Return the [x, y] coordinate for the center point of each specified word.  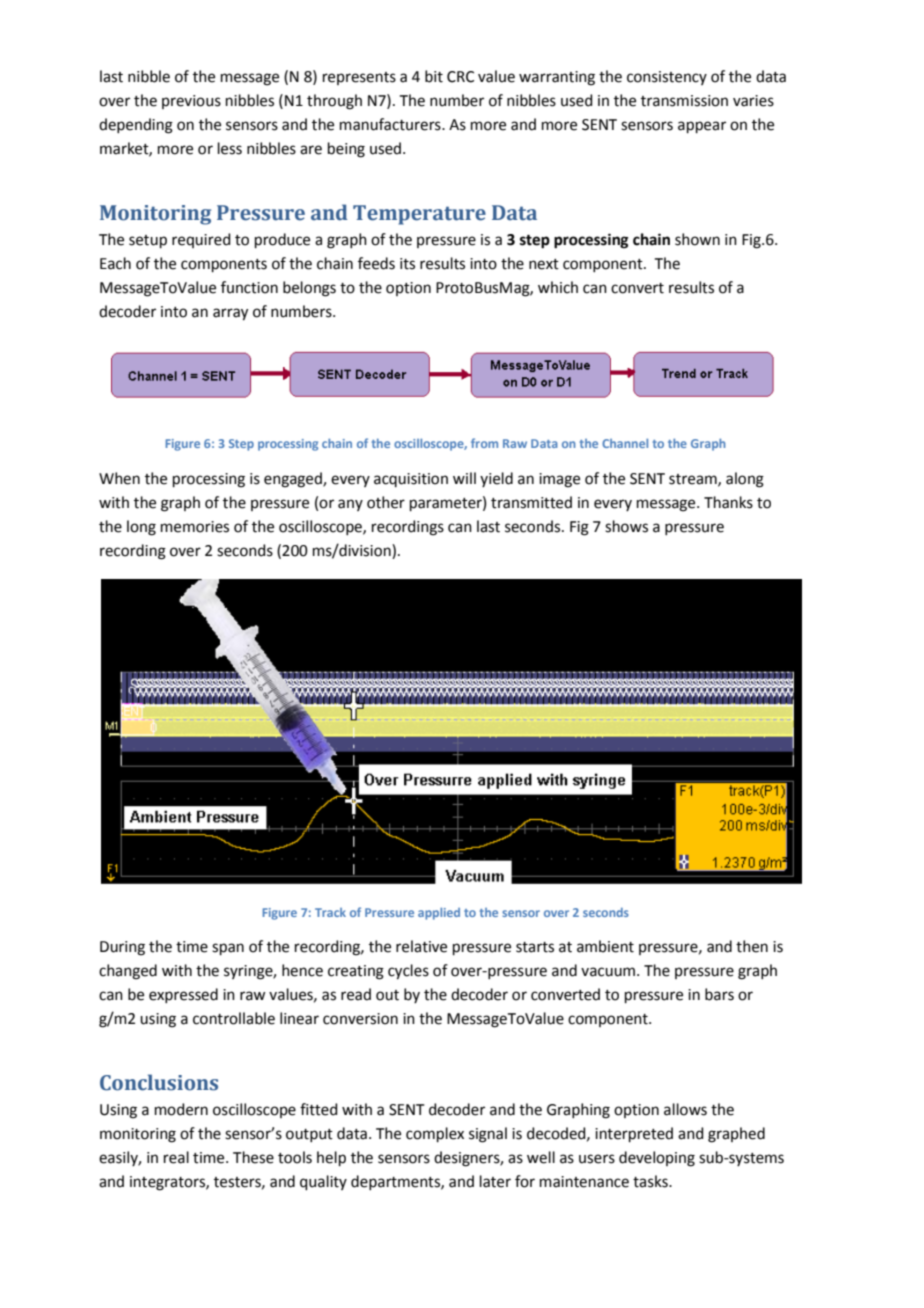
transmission [684, 101]
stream [694, 480]
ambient [605, 946]
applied [439, 914]
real [176, 1157]
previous [191, 102]
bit [434, 76]
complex [435, 1134]
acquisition [411, 480]
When [119, 478]
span [228, 949]
